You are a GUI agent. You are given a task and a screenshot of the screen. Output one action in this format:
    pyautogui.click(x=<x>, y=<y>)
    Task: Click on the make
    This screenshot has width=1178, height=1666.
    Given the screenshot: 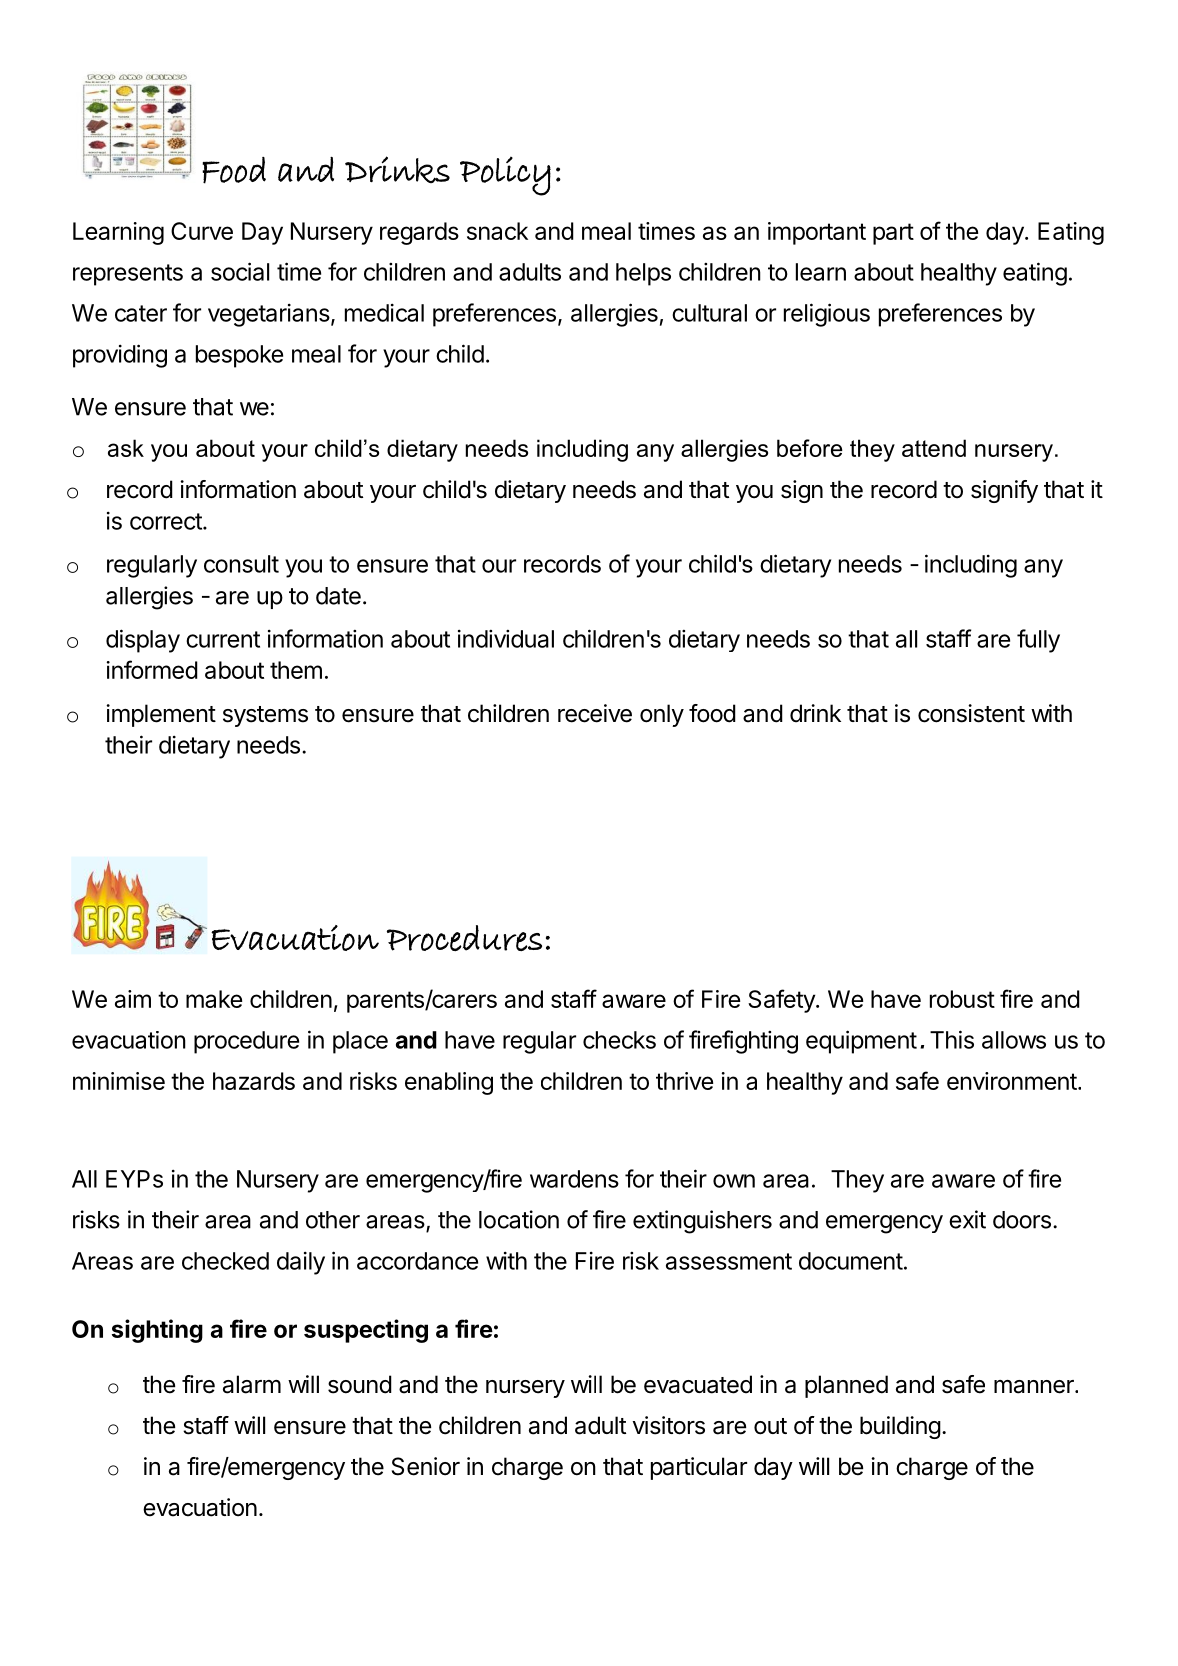 What is the action you would take?
    pyautogui.click(x=214, y=999)
